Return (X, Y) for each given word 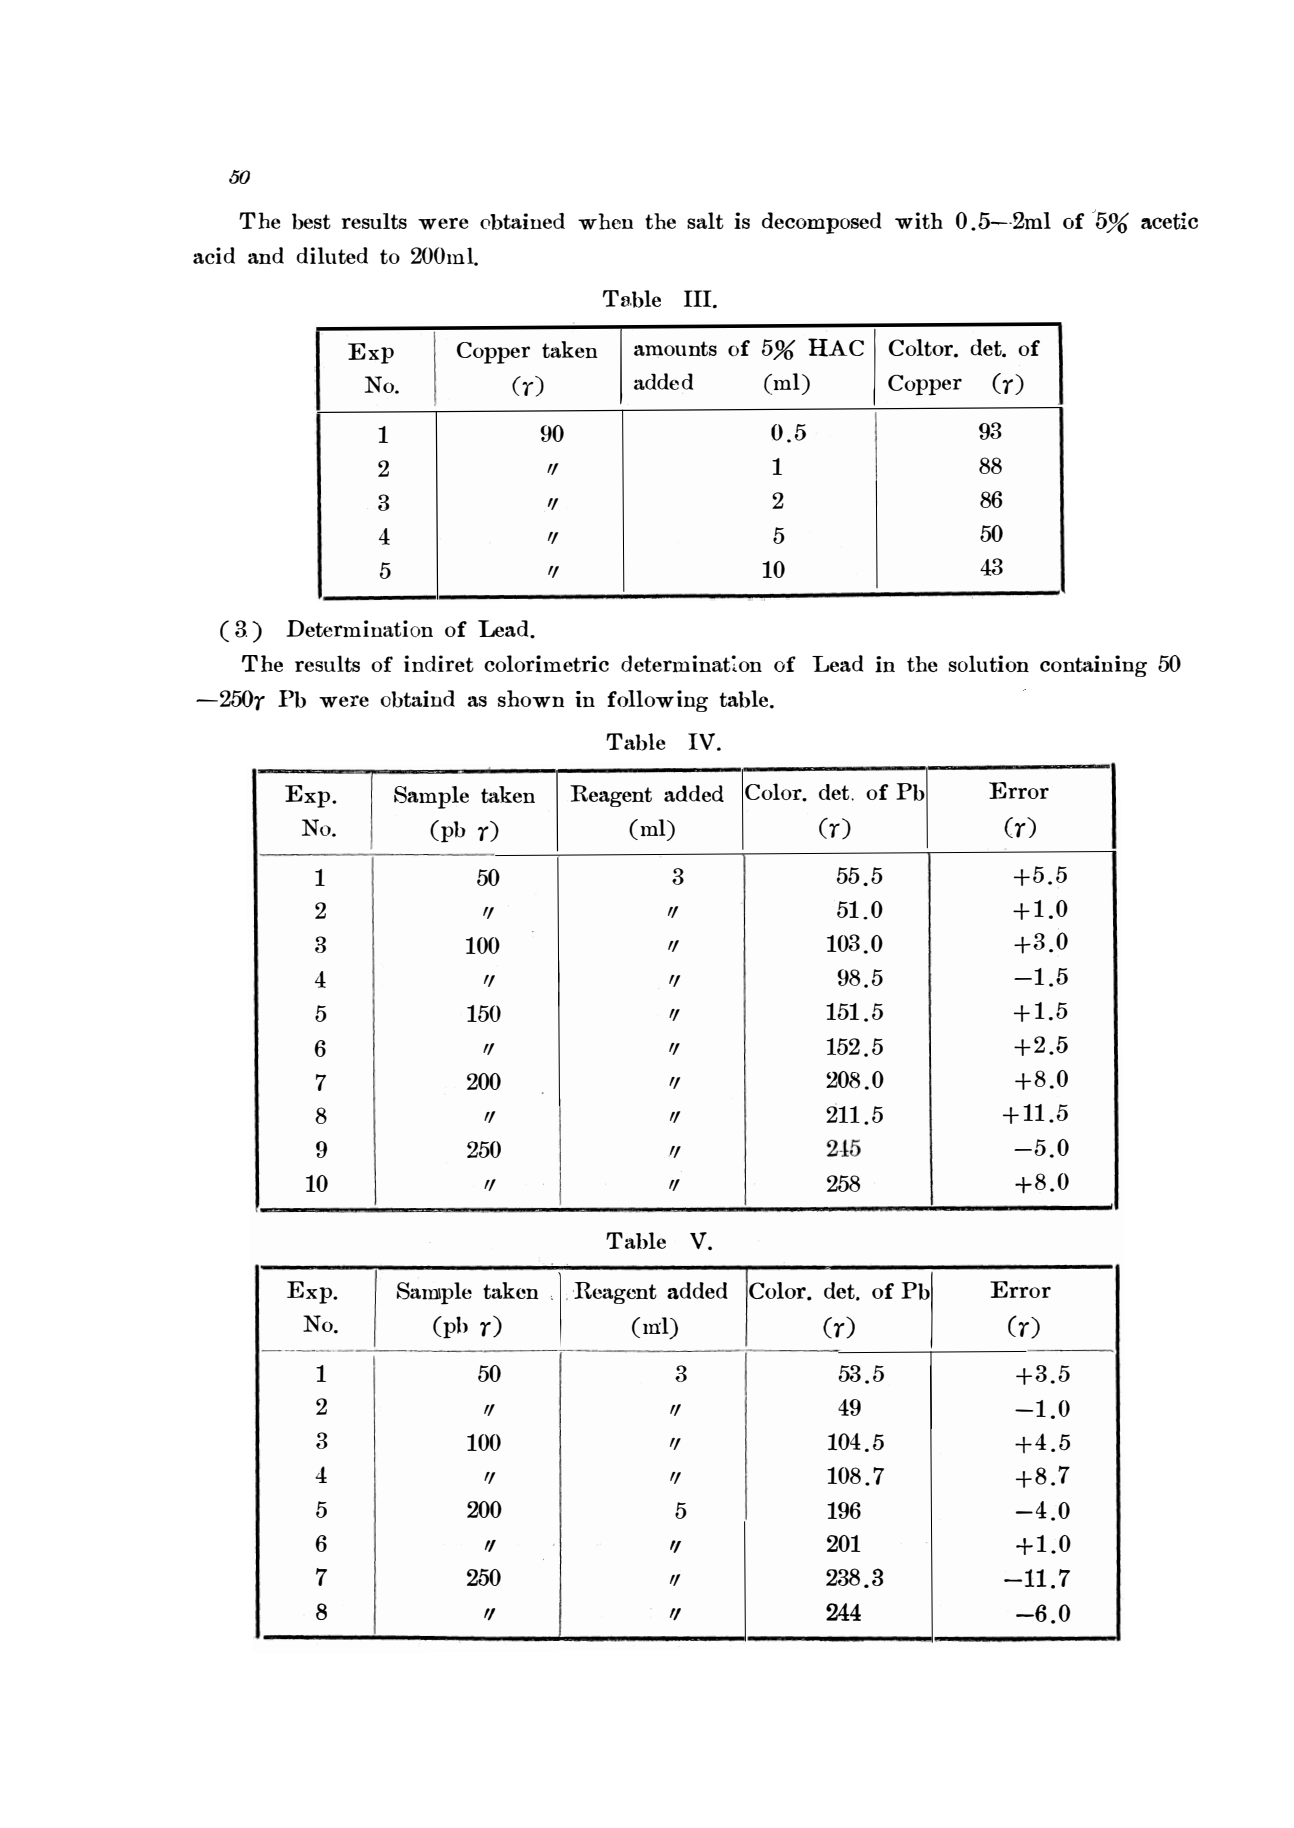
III (699, 299)
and (266, 255)
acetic (1169, 221)
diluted (332, 255)
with (919, 220)
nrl (657, 1325)
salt (705, 220)
